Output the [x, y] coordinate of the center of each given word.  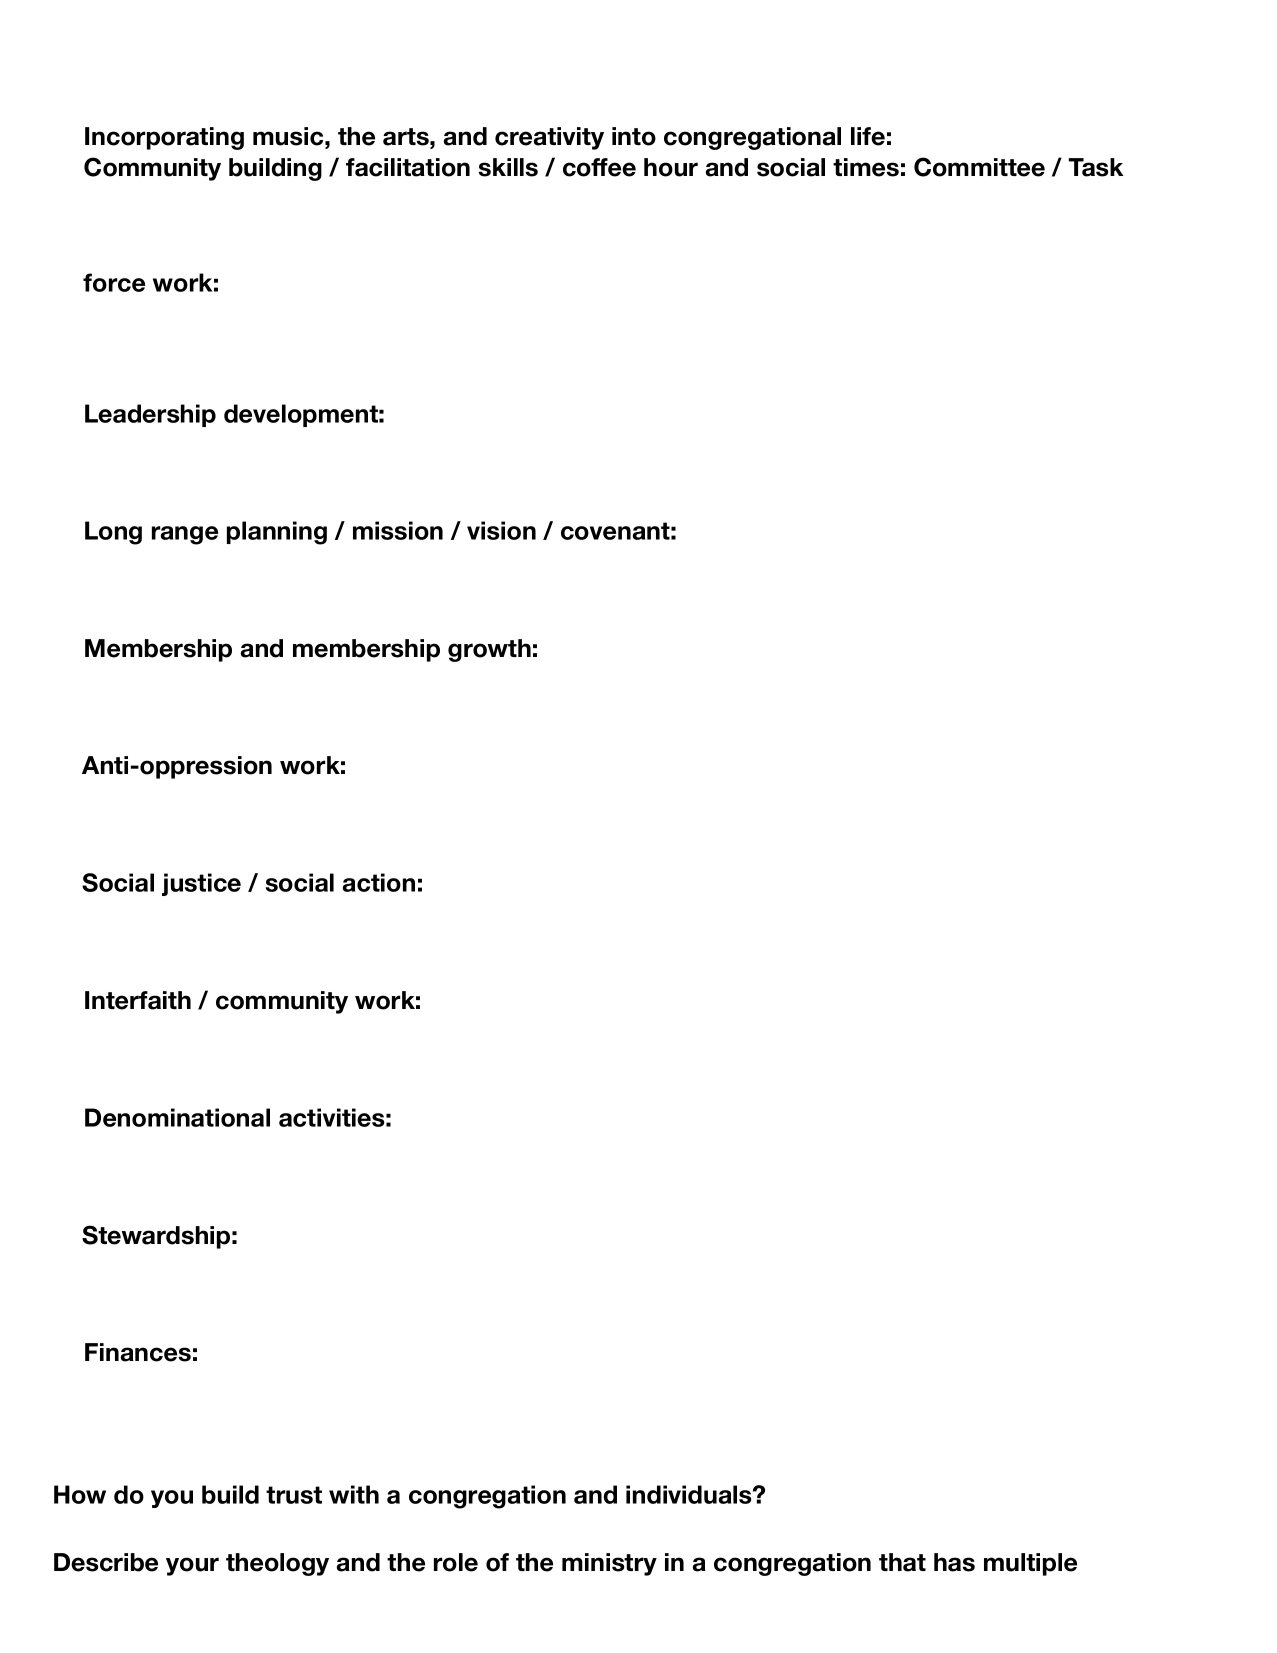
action [379, 882]
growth [489, 650]
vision [501, 530]
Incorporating [164, 138]
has [954, 1562]
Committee [979, 167]
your [192, 1566]
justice [201, 884]
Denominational [177, 1117]
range [185, 535]
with [354, 1494]
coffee [599, 167]
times [866, 167]
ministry [609, 1564]
